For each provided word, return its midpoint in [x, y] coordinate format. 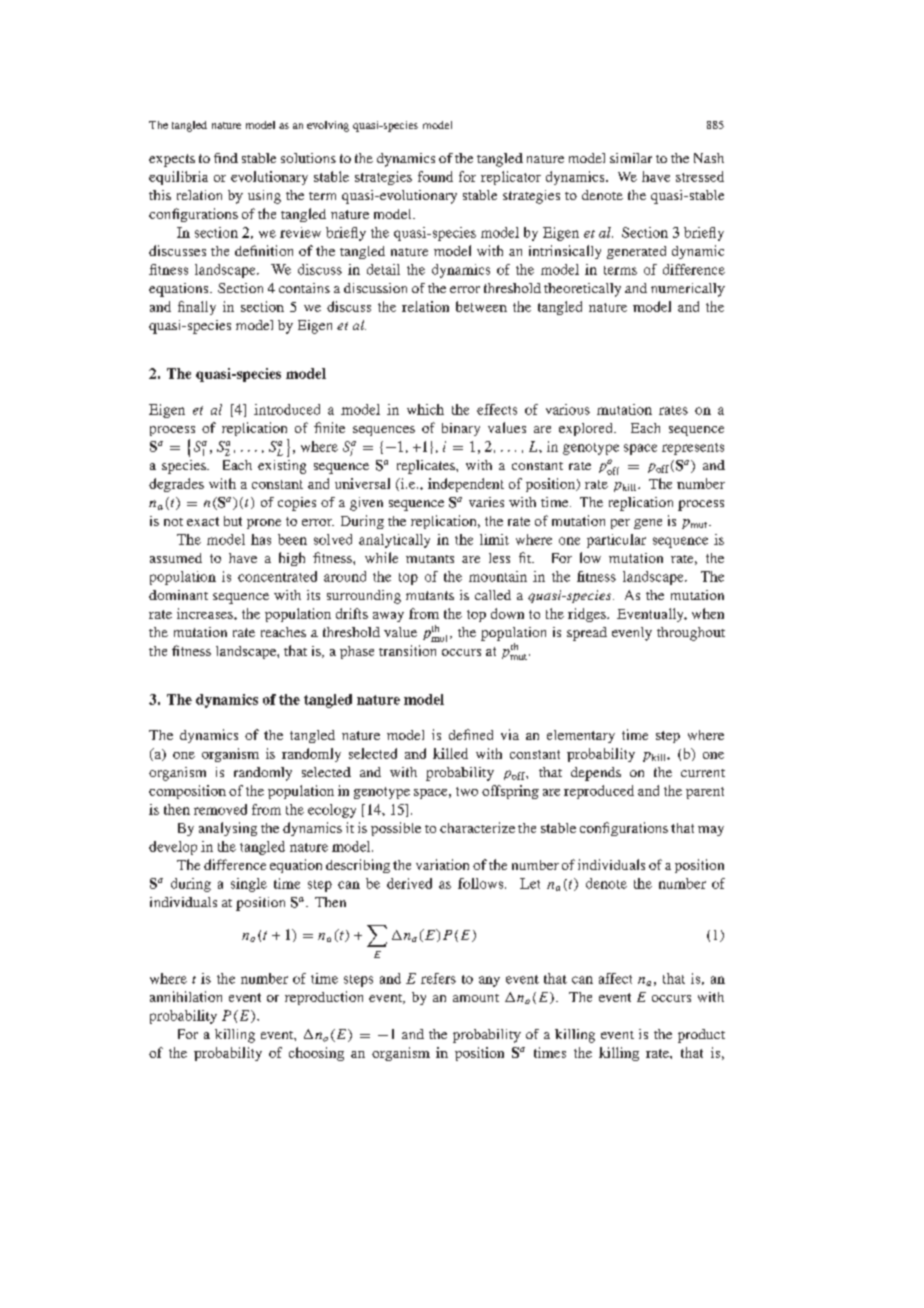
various [568, 409]
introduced [287, 409]
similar [631, 158]
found [435, 176]
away [388, 617]
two [467, 791]
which [425, 409]
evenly [632, 634]
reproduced [599, 792]
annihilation [186, 996]
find [226, 158]
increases [206, 613]
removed [220, 809]
